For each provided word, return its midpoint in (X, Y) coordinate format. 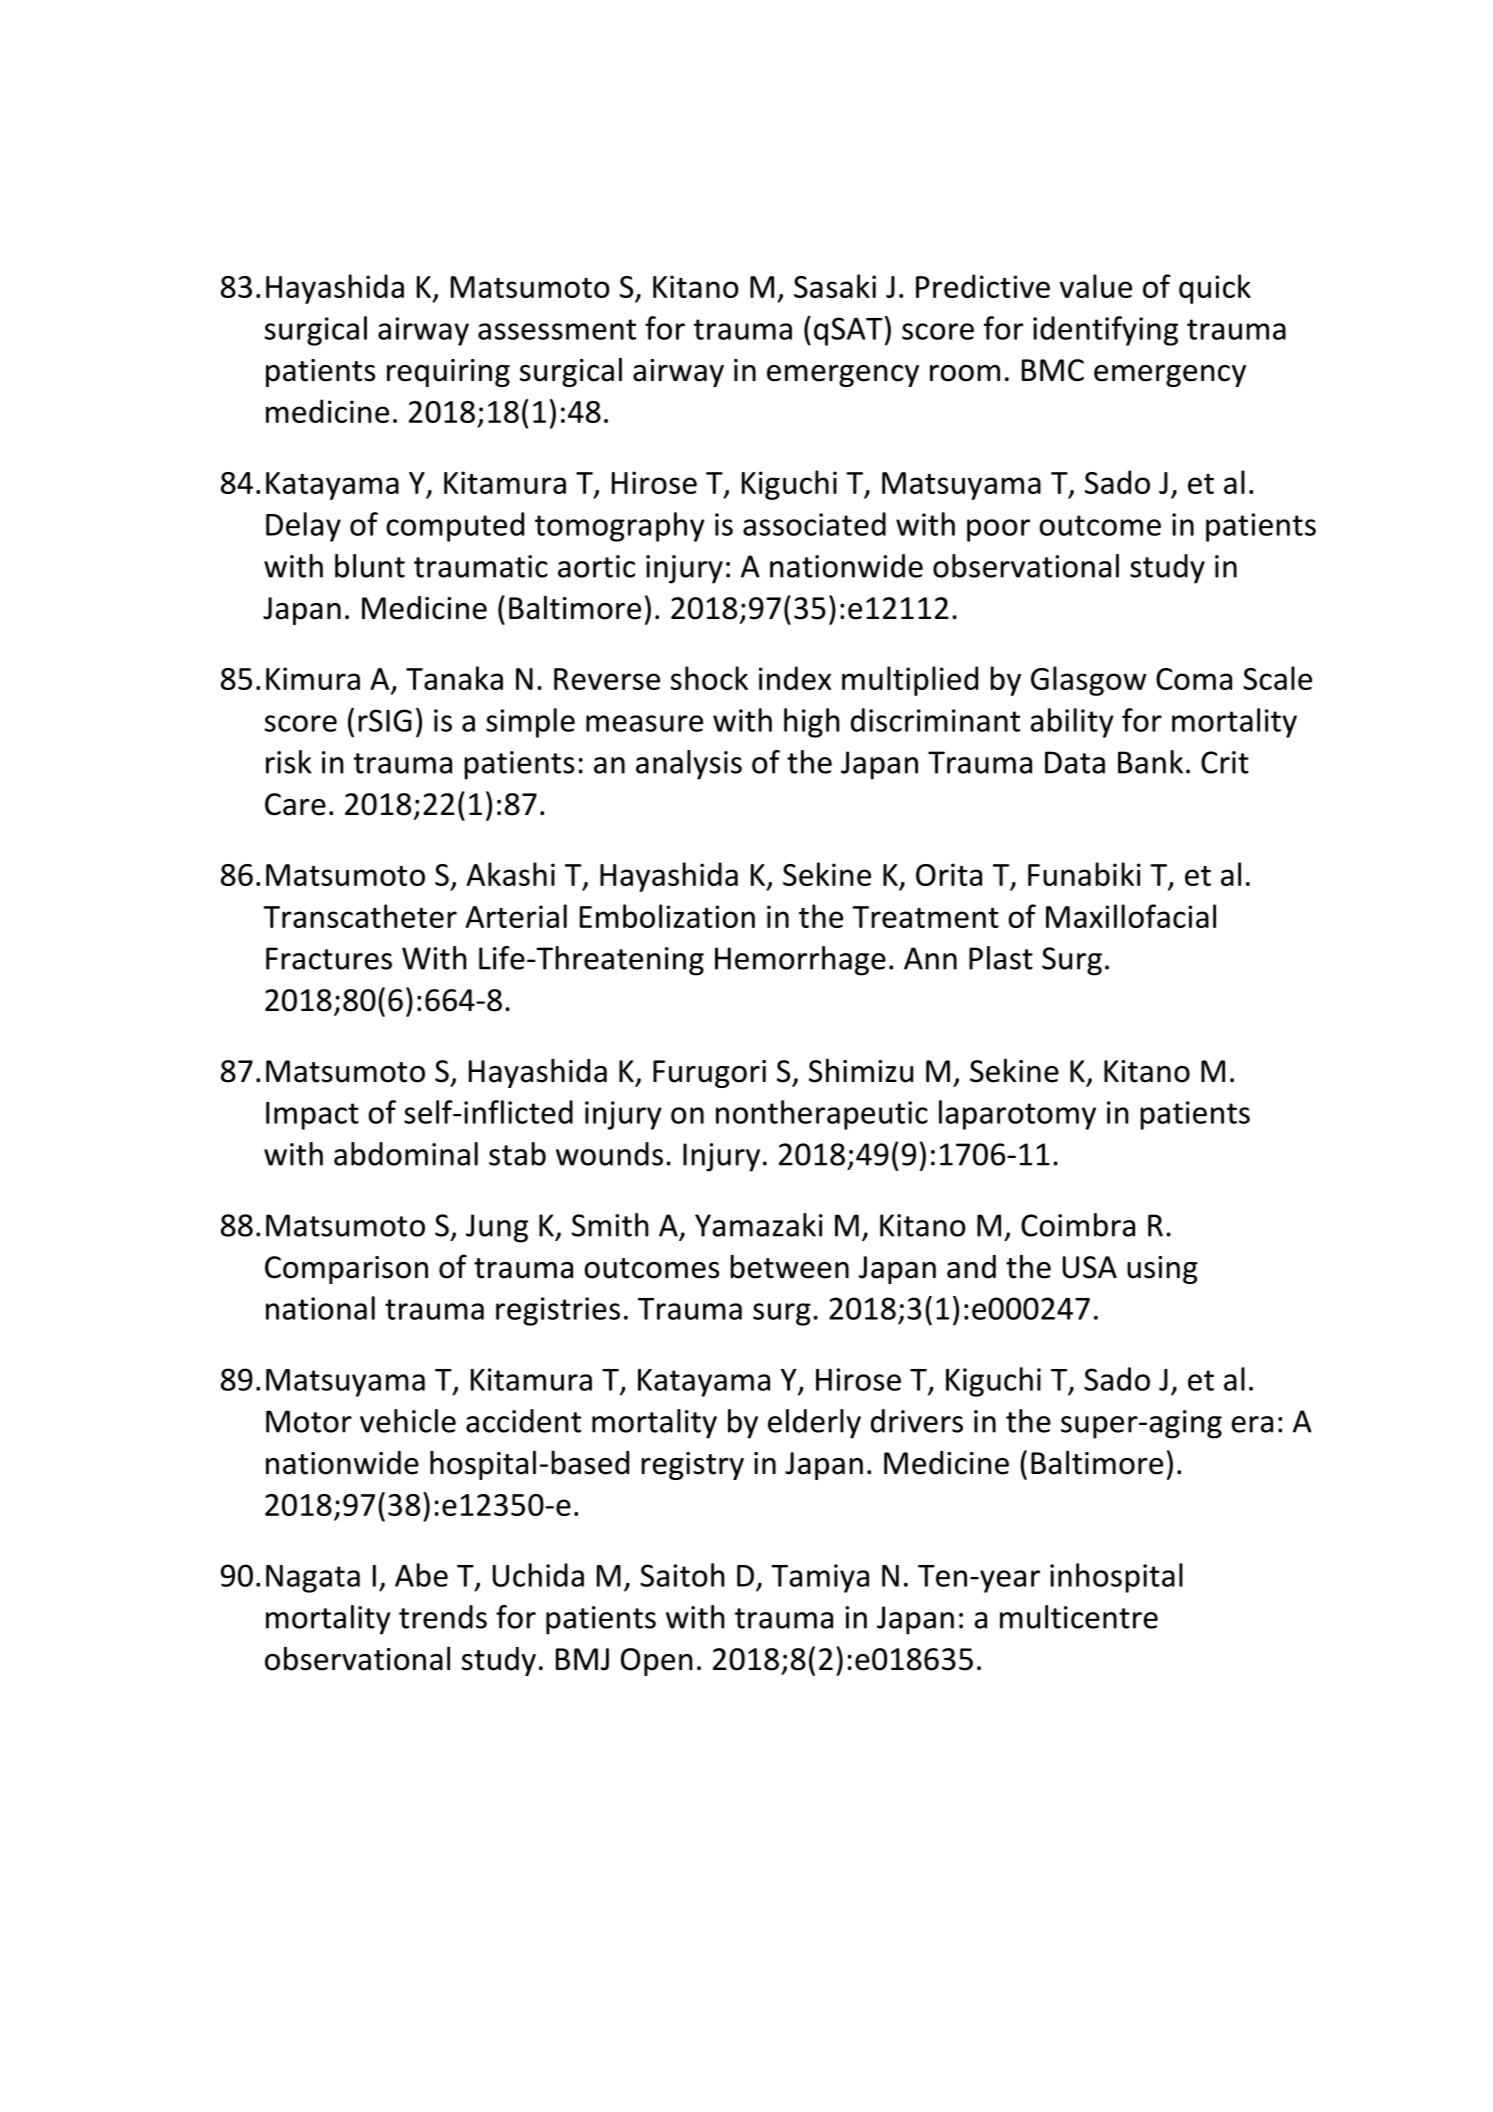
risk (289, 762)
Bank (1150, 762)
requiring (448, 373)
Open (657, 1662)
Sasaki (835, 286)
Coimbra (1078, 1225)
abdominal (406, 1154)
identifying (1105, 331)
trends (443, 1617)
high (812, 723)
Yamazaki (759, 1225)
